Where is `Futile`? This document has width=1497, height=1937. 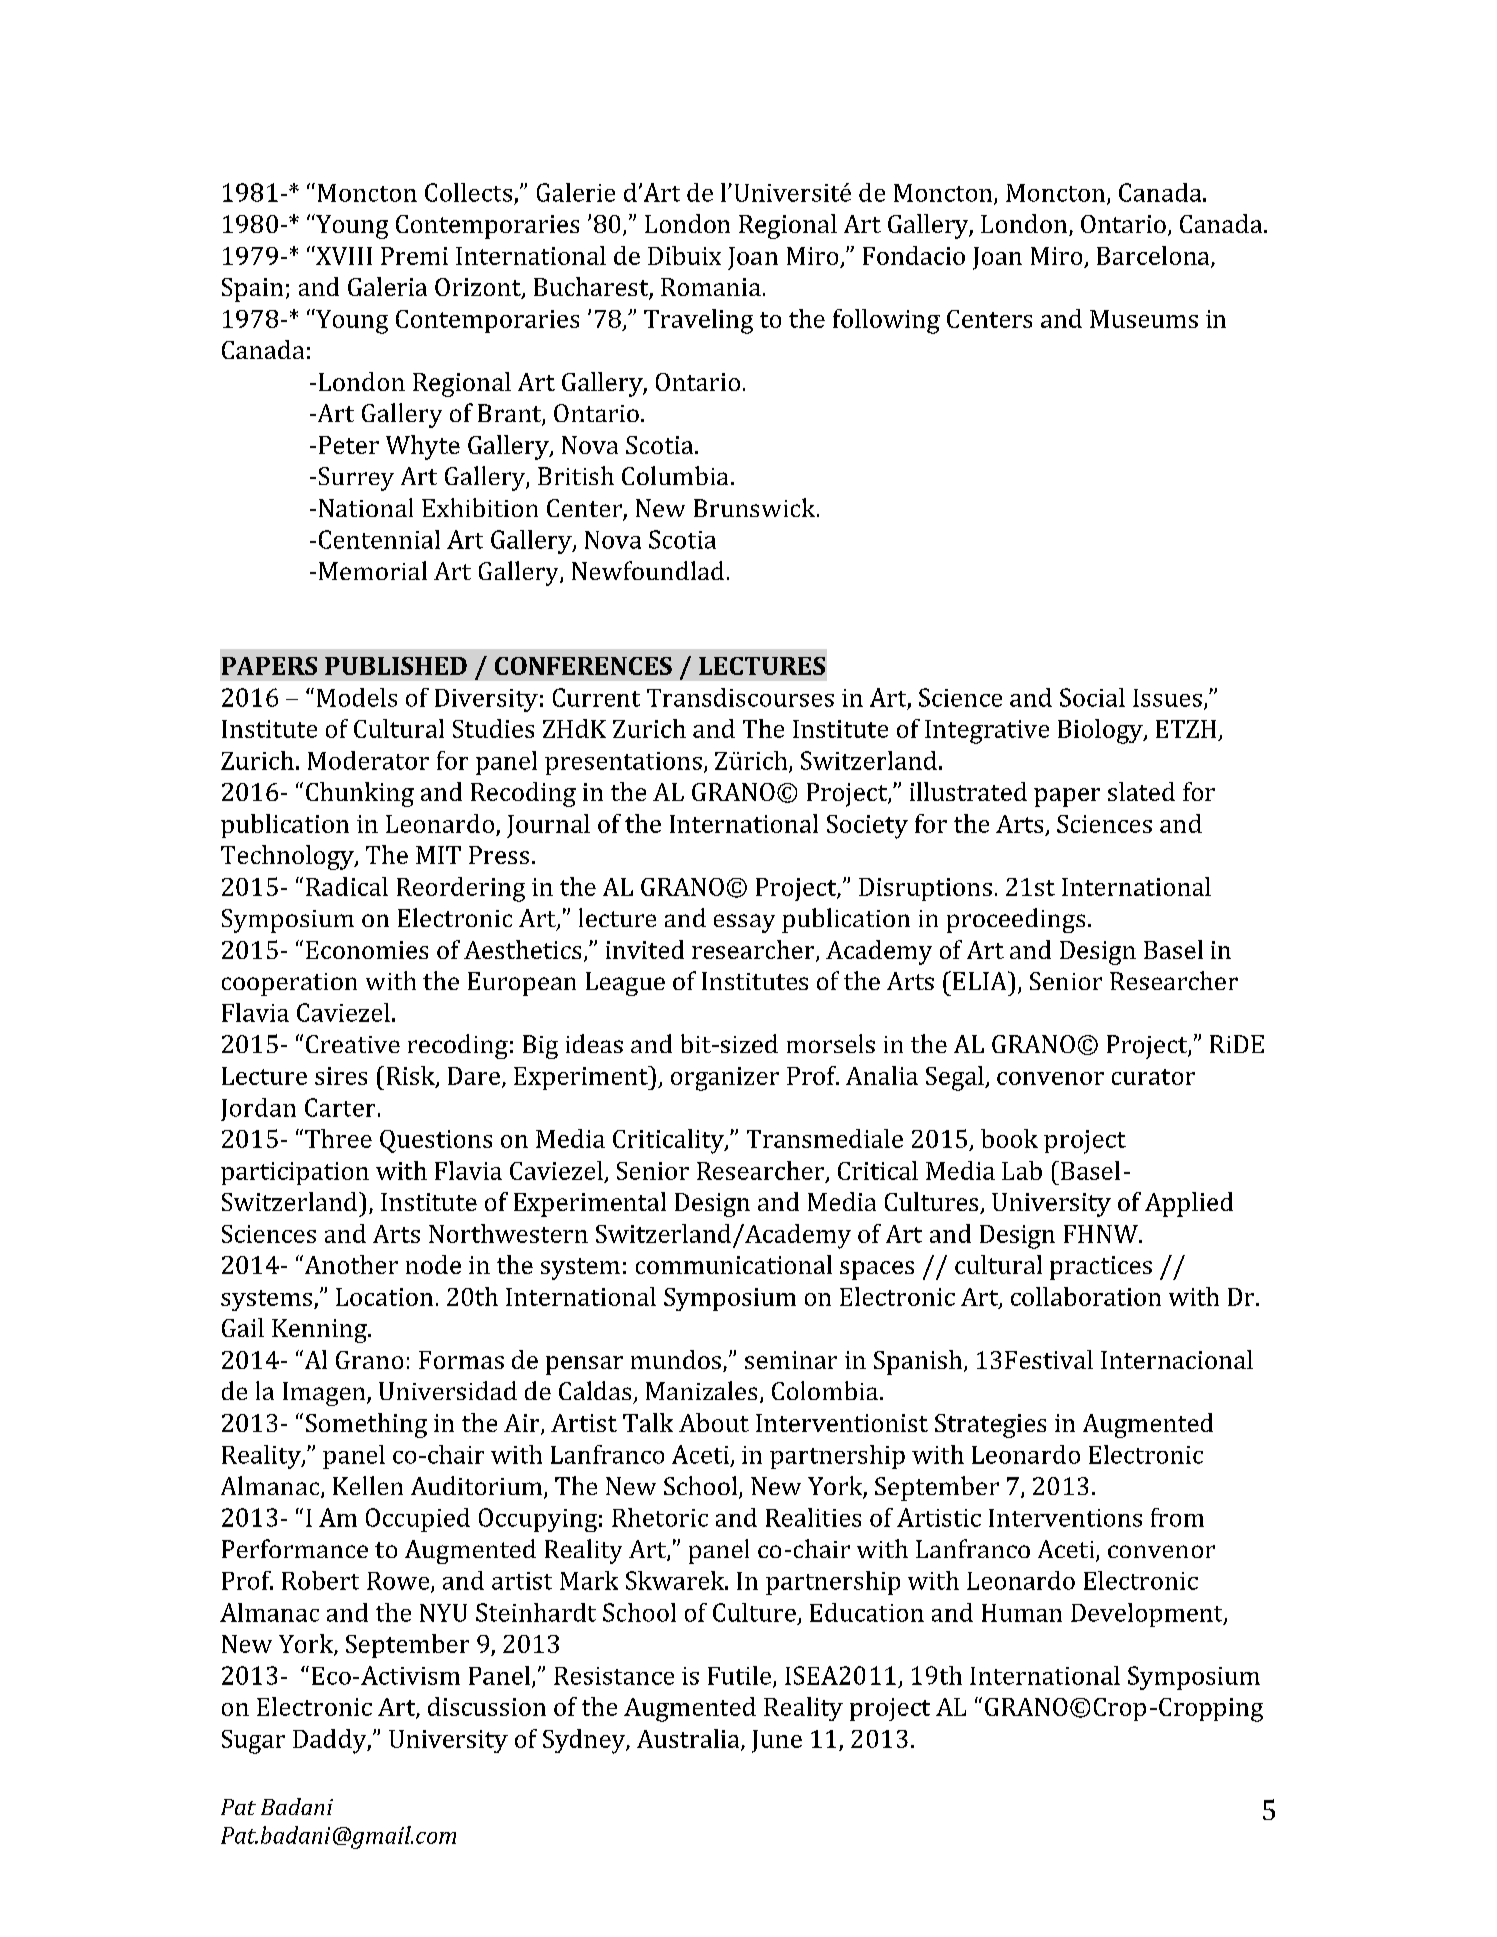
Futile is located at coordinates (739, 1675).
